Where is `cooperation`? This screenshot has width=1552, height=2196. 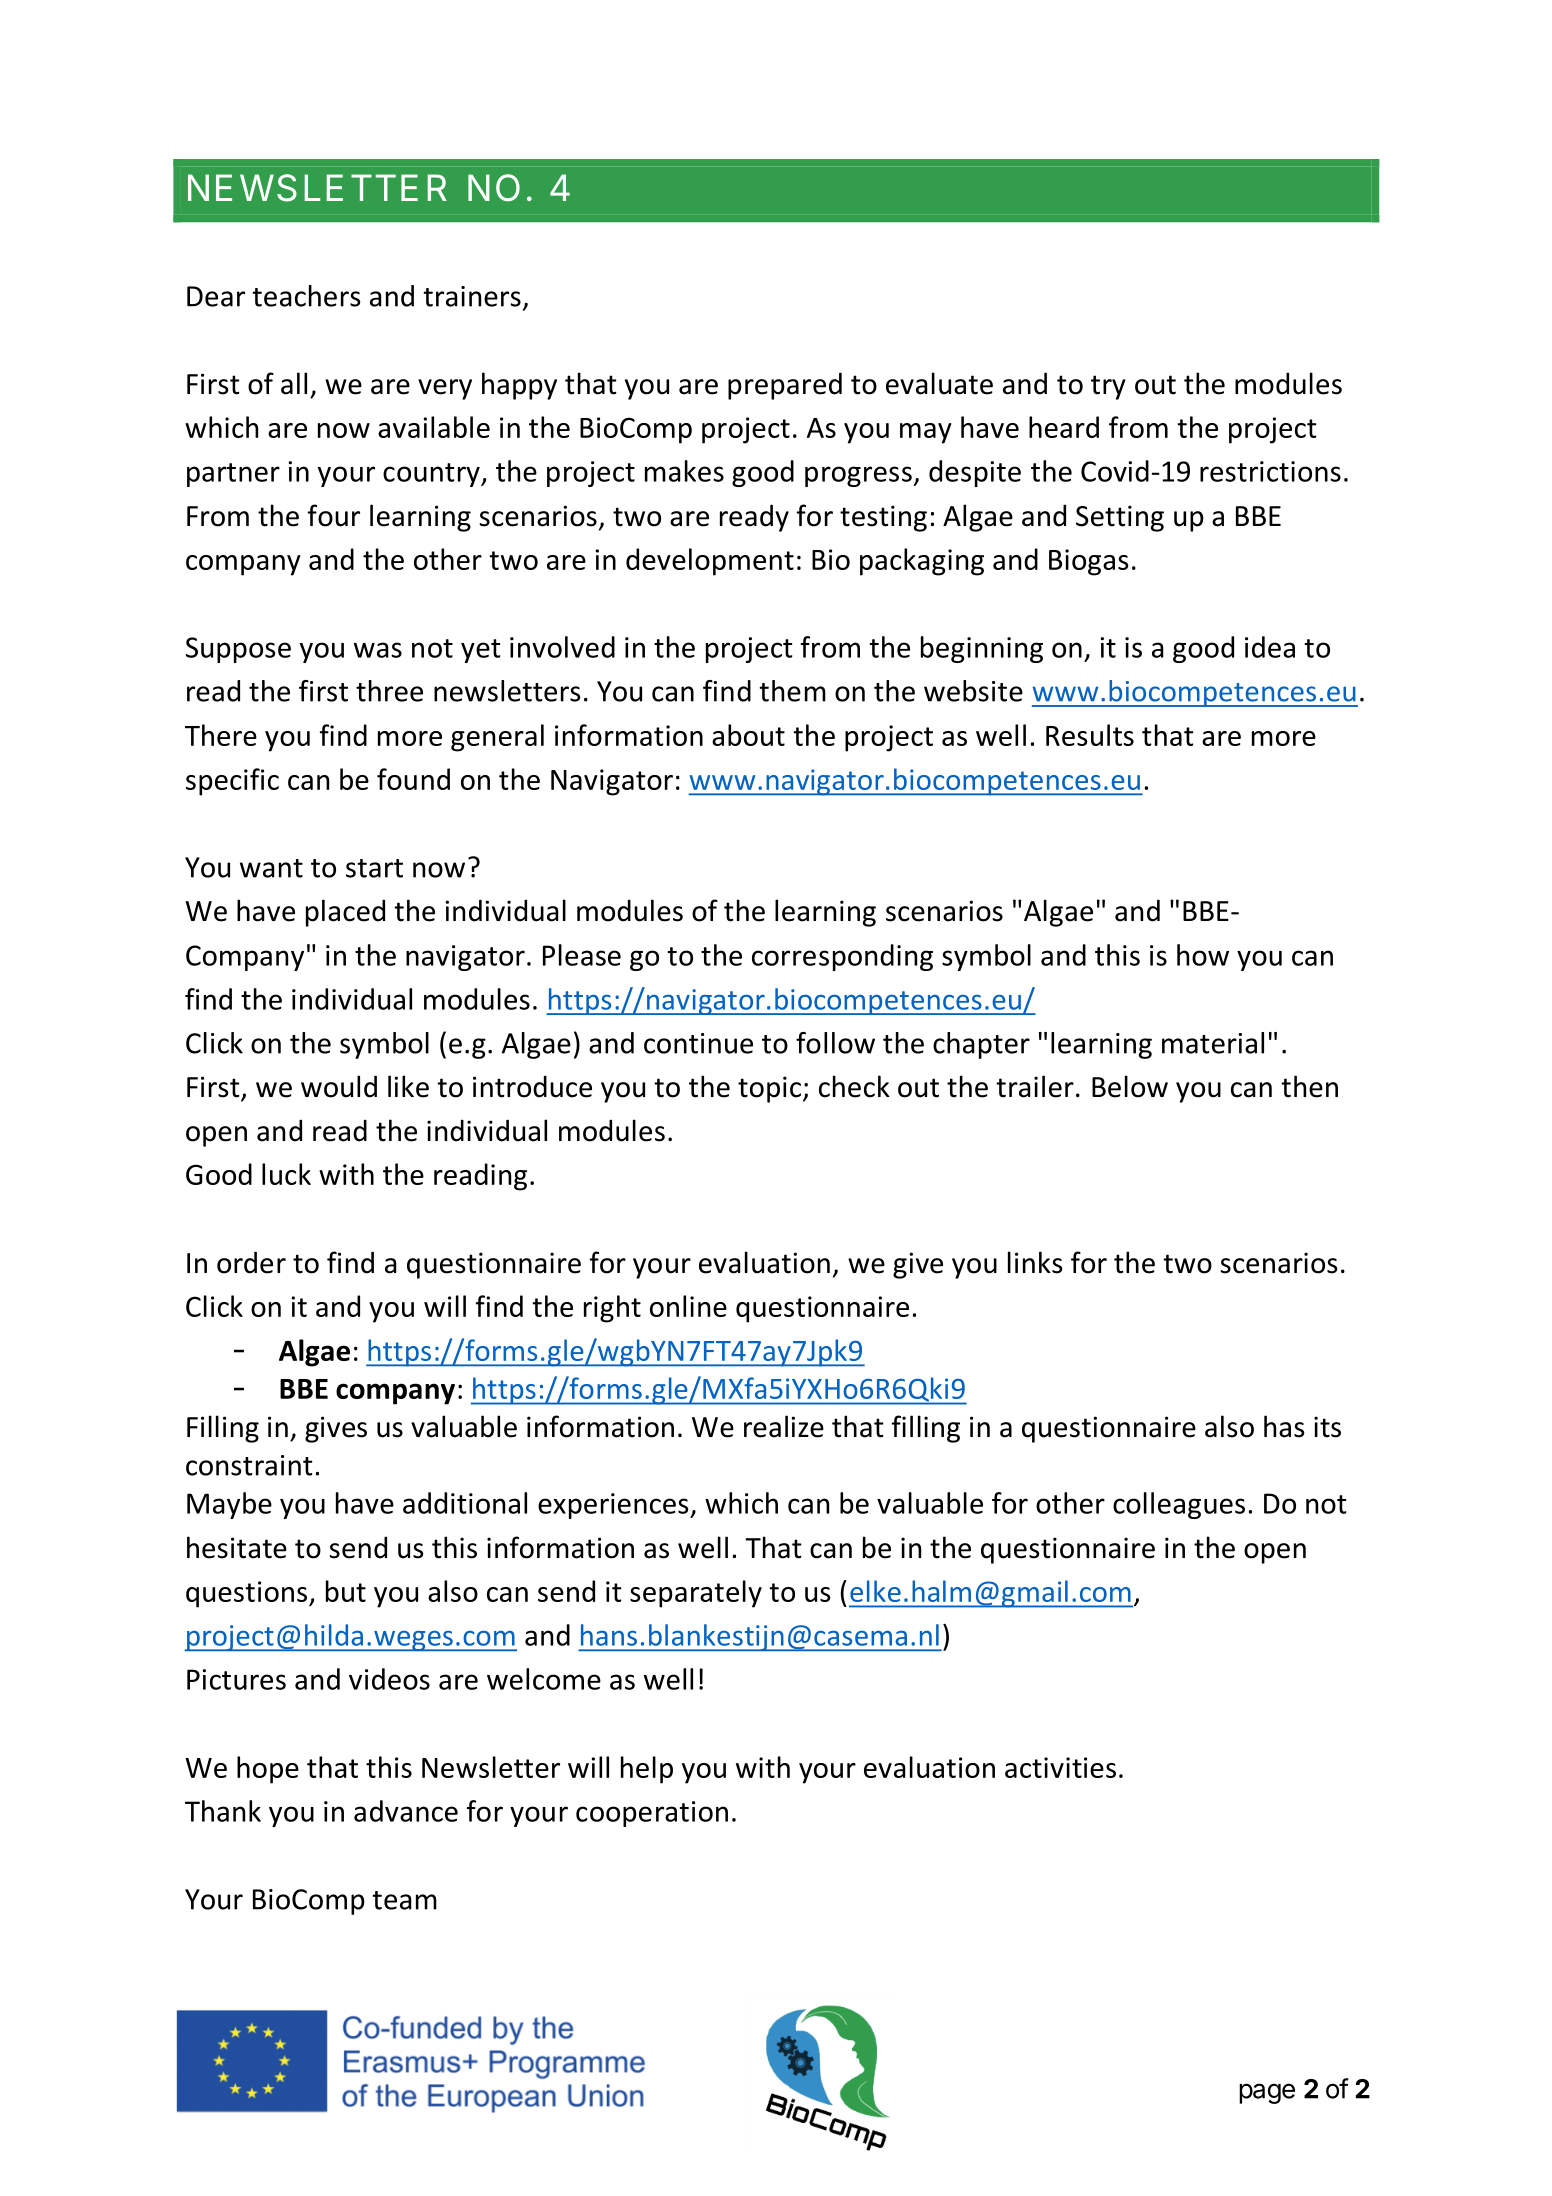 cooperation is located at coordinates (652, 1814).
